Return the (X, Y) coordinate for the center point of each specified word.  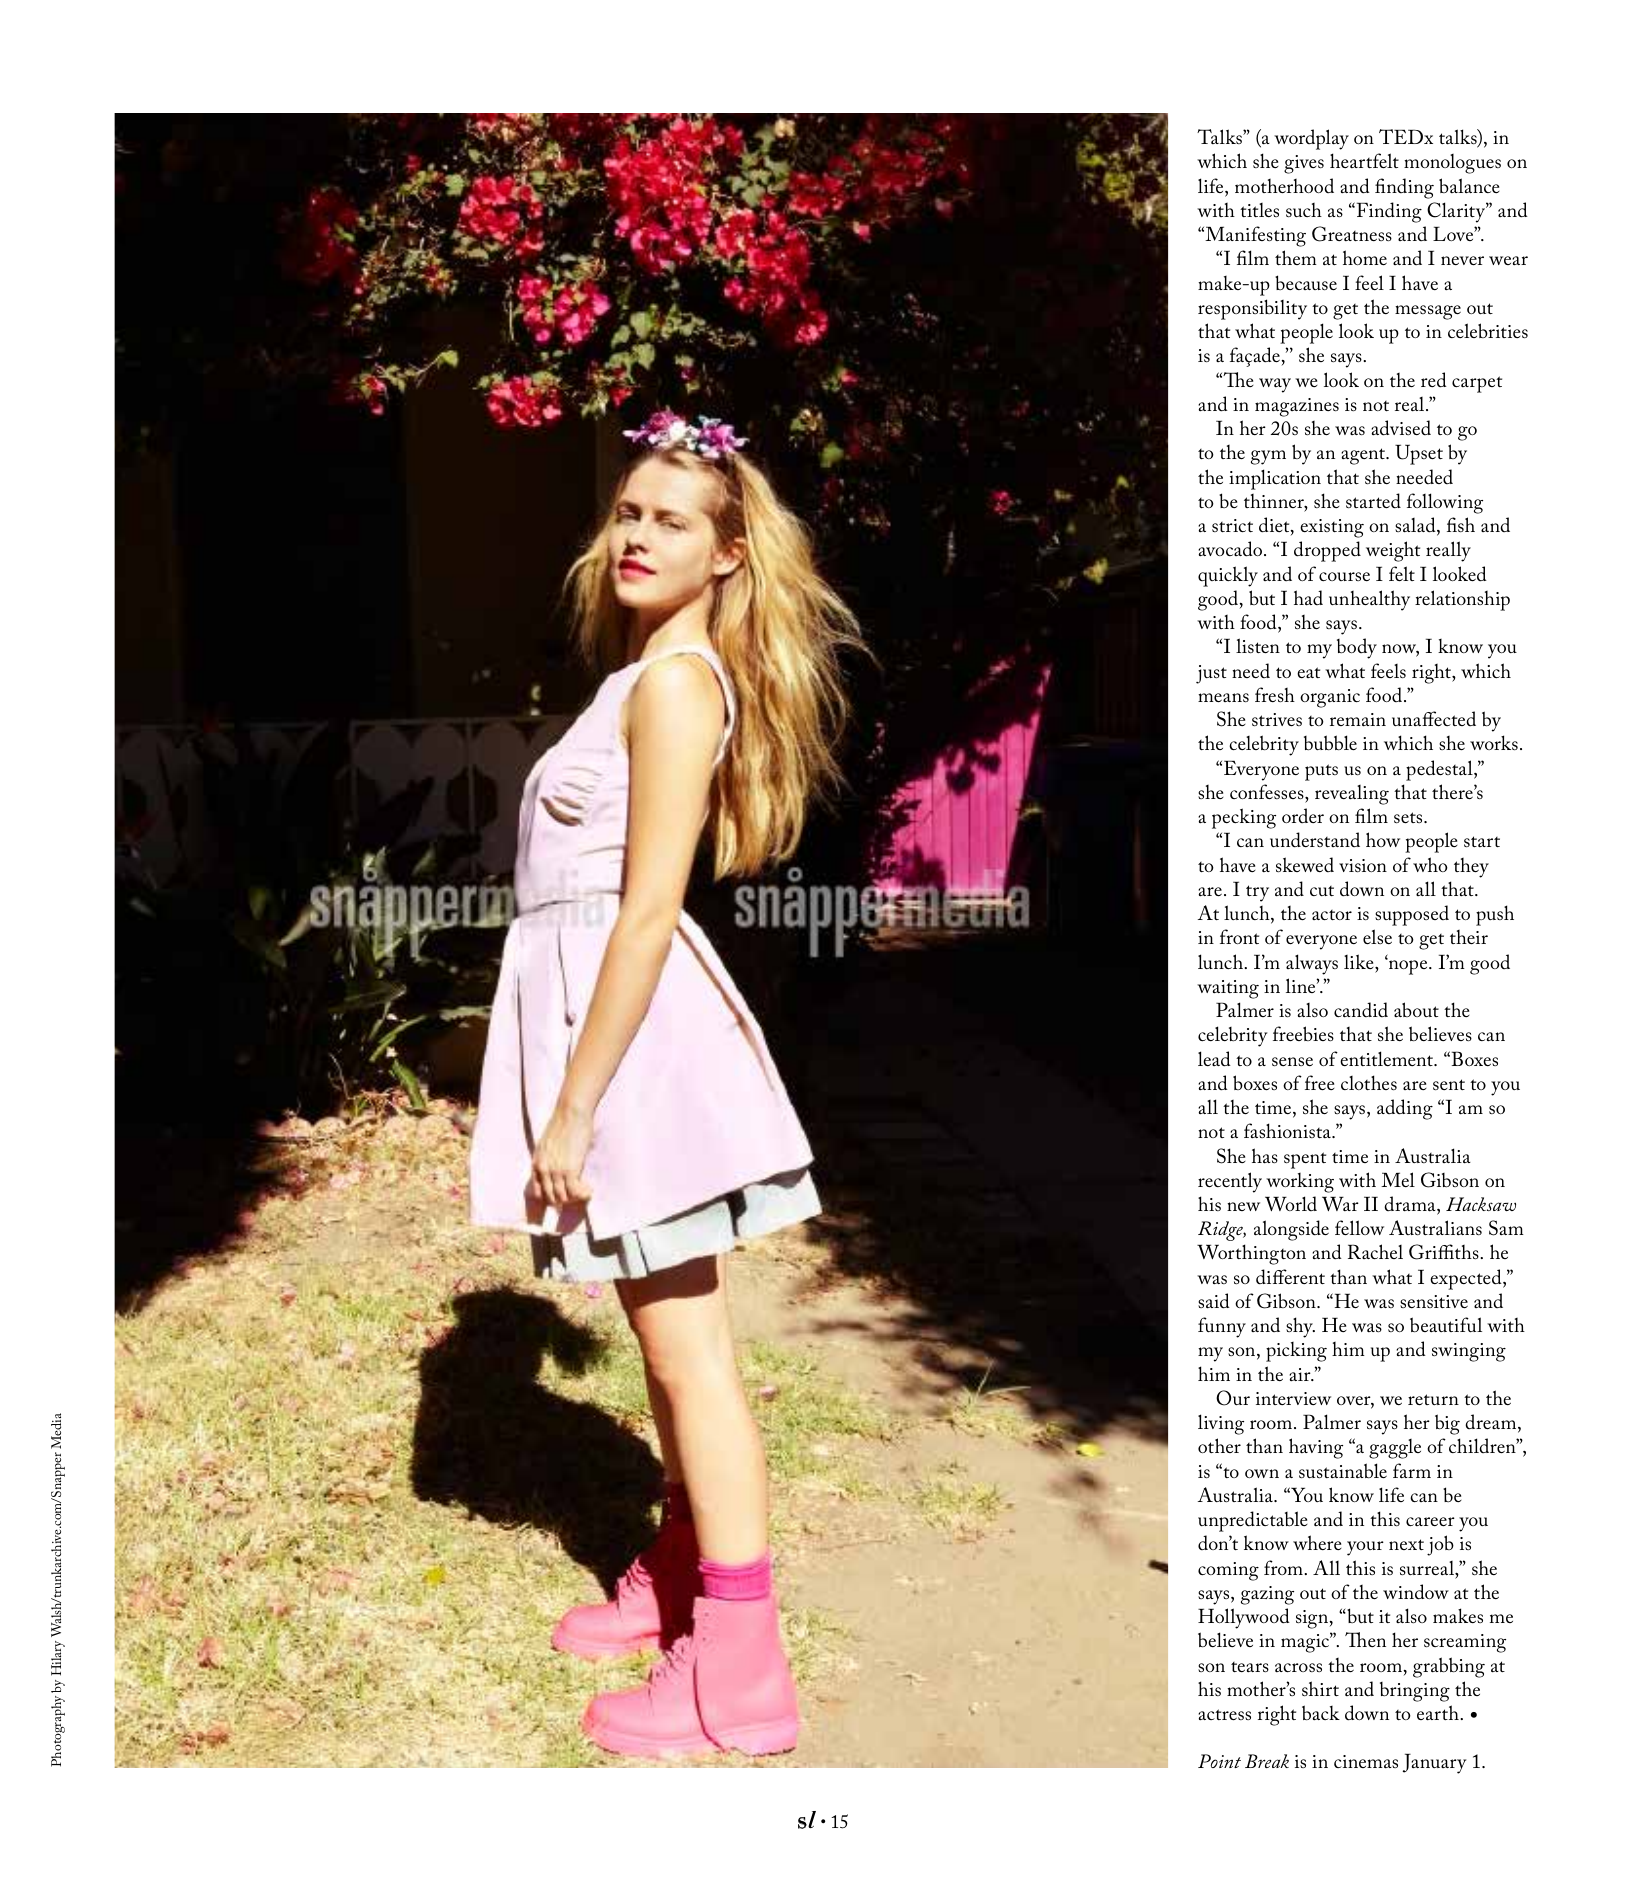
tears (1250, 1667)
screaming (1465, 1643)
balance (1469, 185)
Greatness (1352, 234)
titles (1259, 210)
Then (1365, 1639)
